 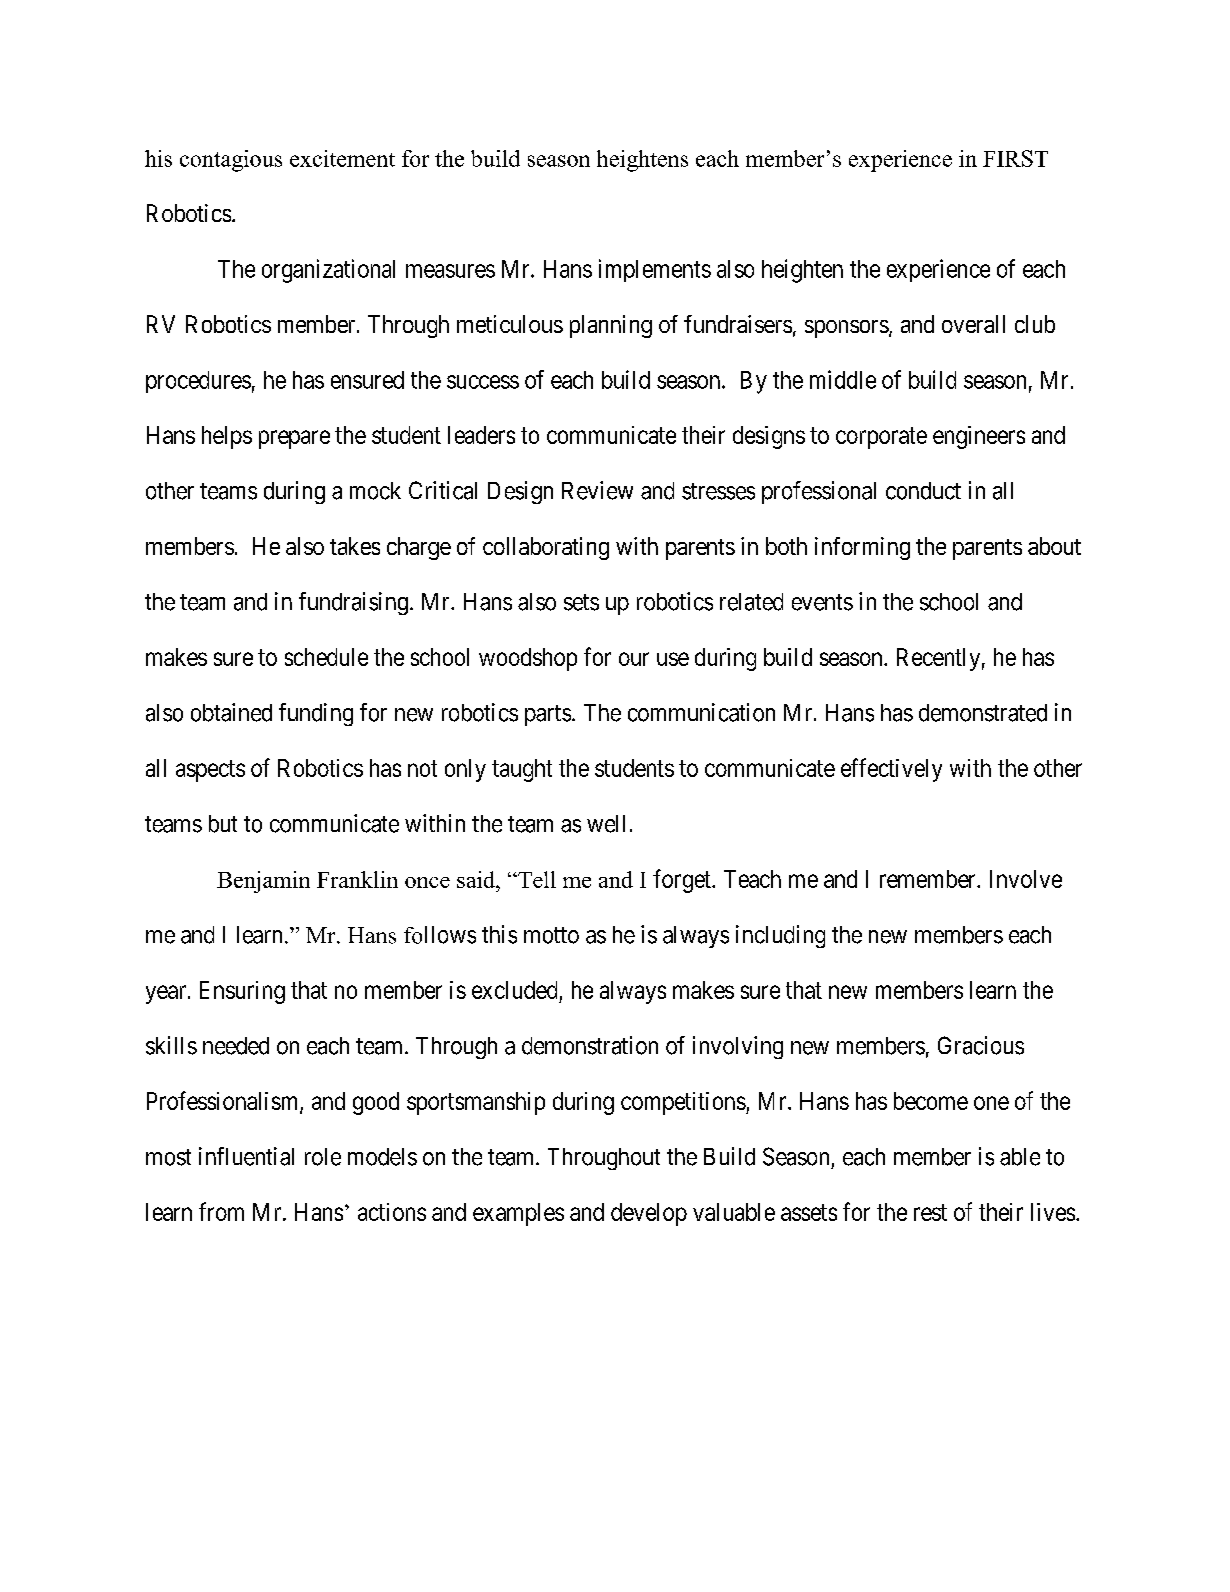 What do you see at coordinates (649, 1214) in the screenshot?
I see `develop` at bounding box center [649, 1214].
